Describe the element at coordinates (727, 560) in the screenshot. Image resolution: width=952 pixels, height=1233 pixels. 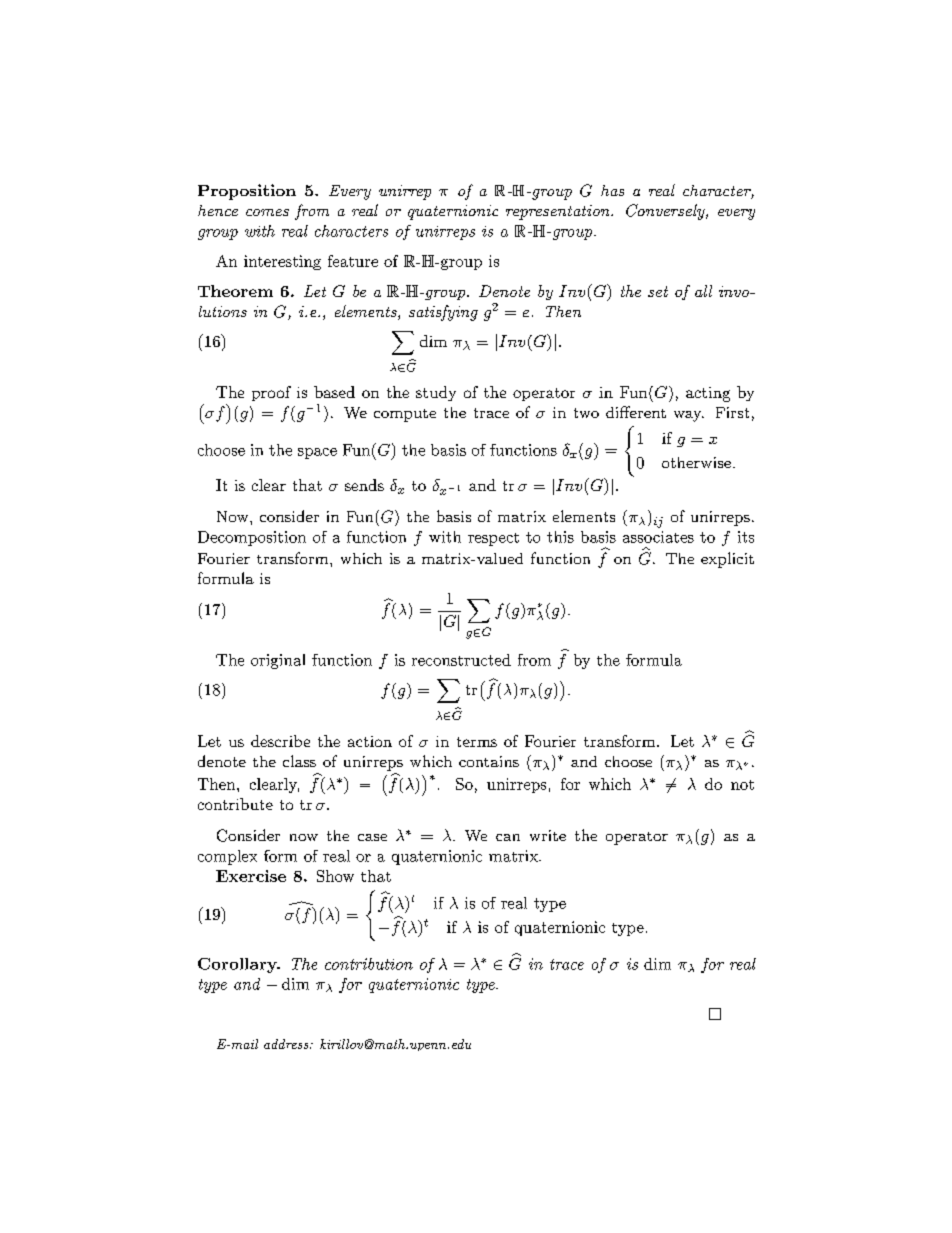
I see `explicit` at that location.
